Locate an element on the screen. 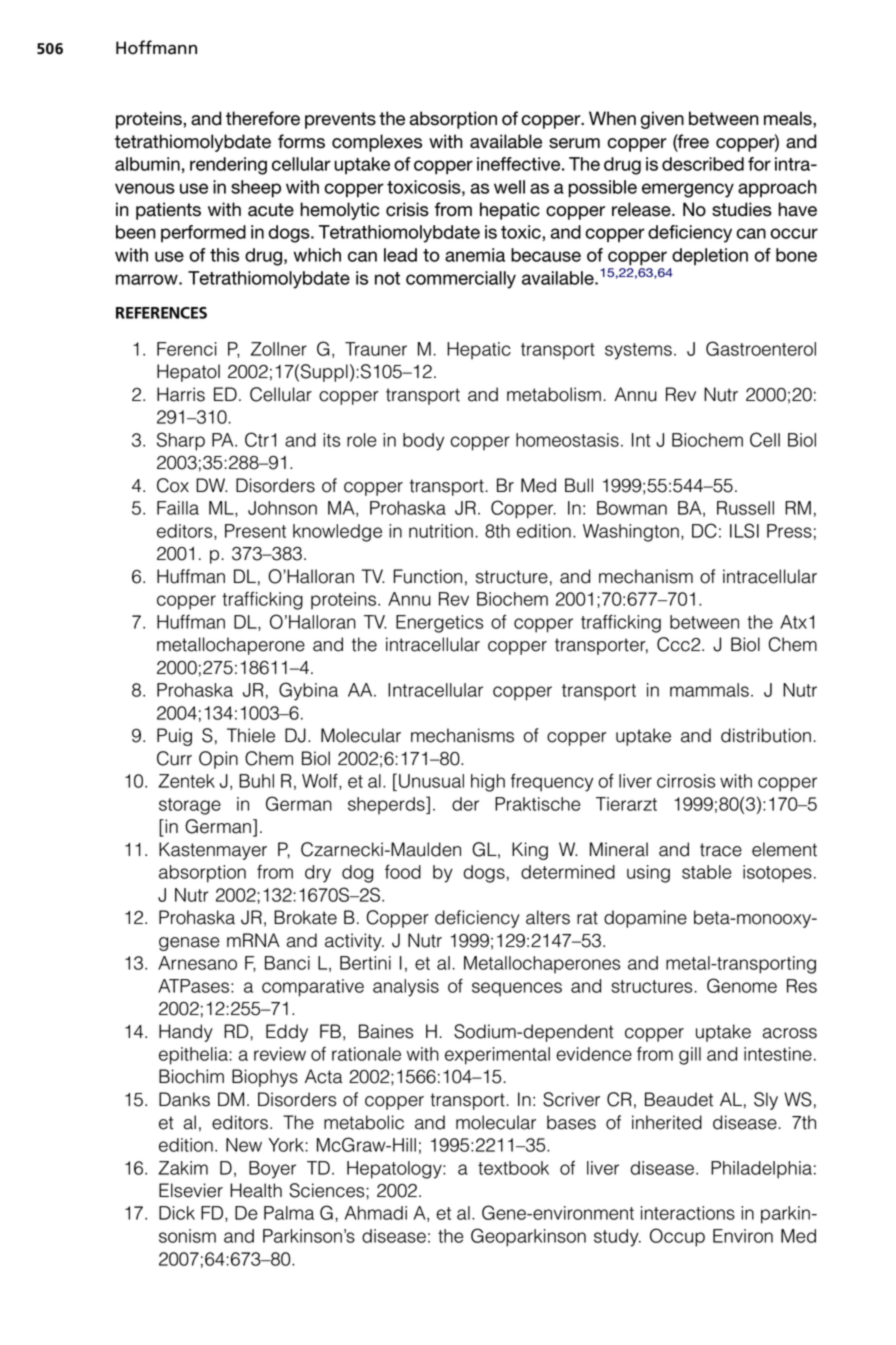 The width and height of the screenshot is (896, 1345). high is located at coordinates (488, 783).
